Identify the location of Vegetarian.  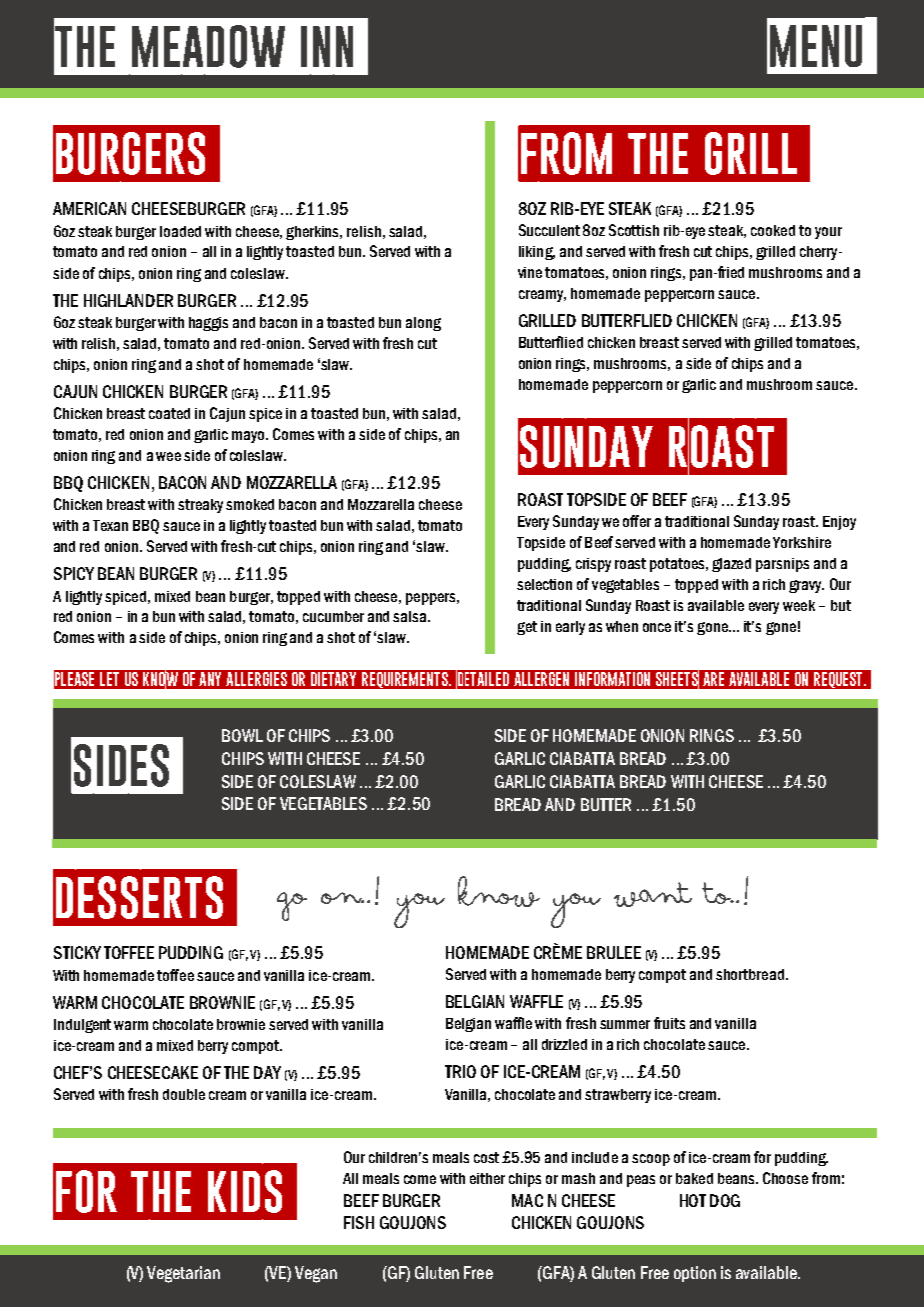
(183, 1274).
